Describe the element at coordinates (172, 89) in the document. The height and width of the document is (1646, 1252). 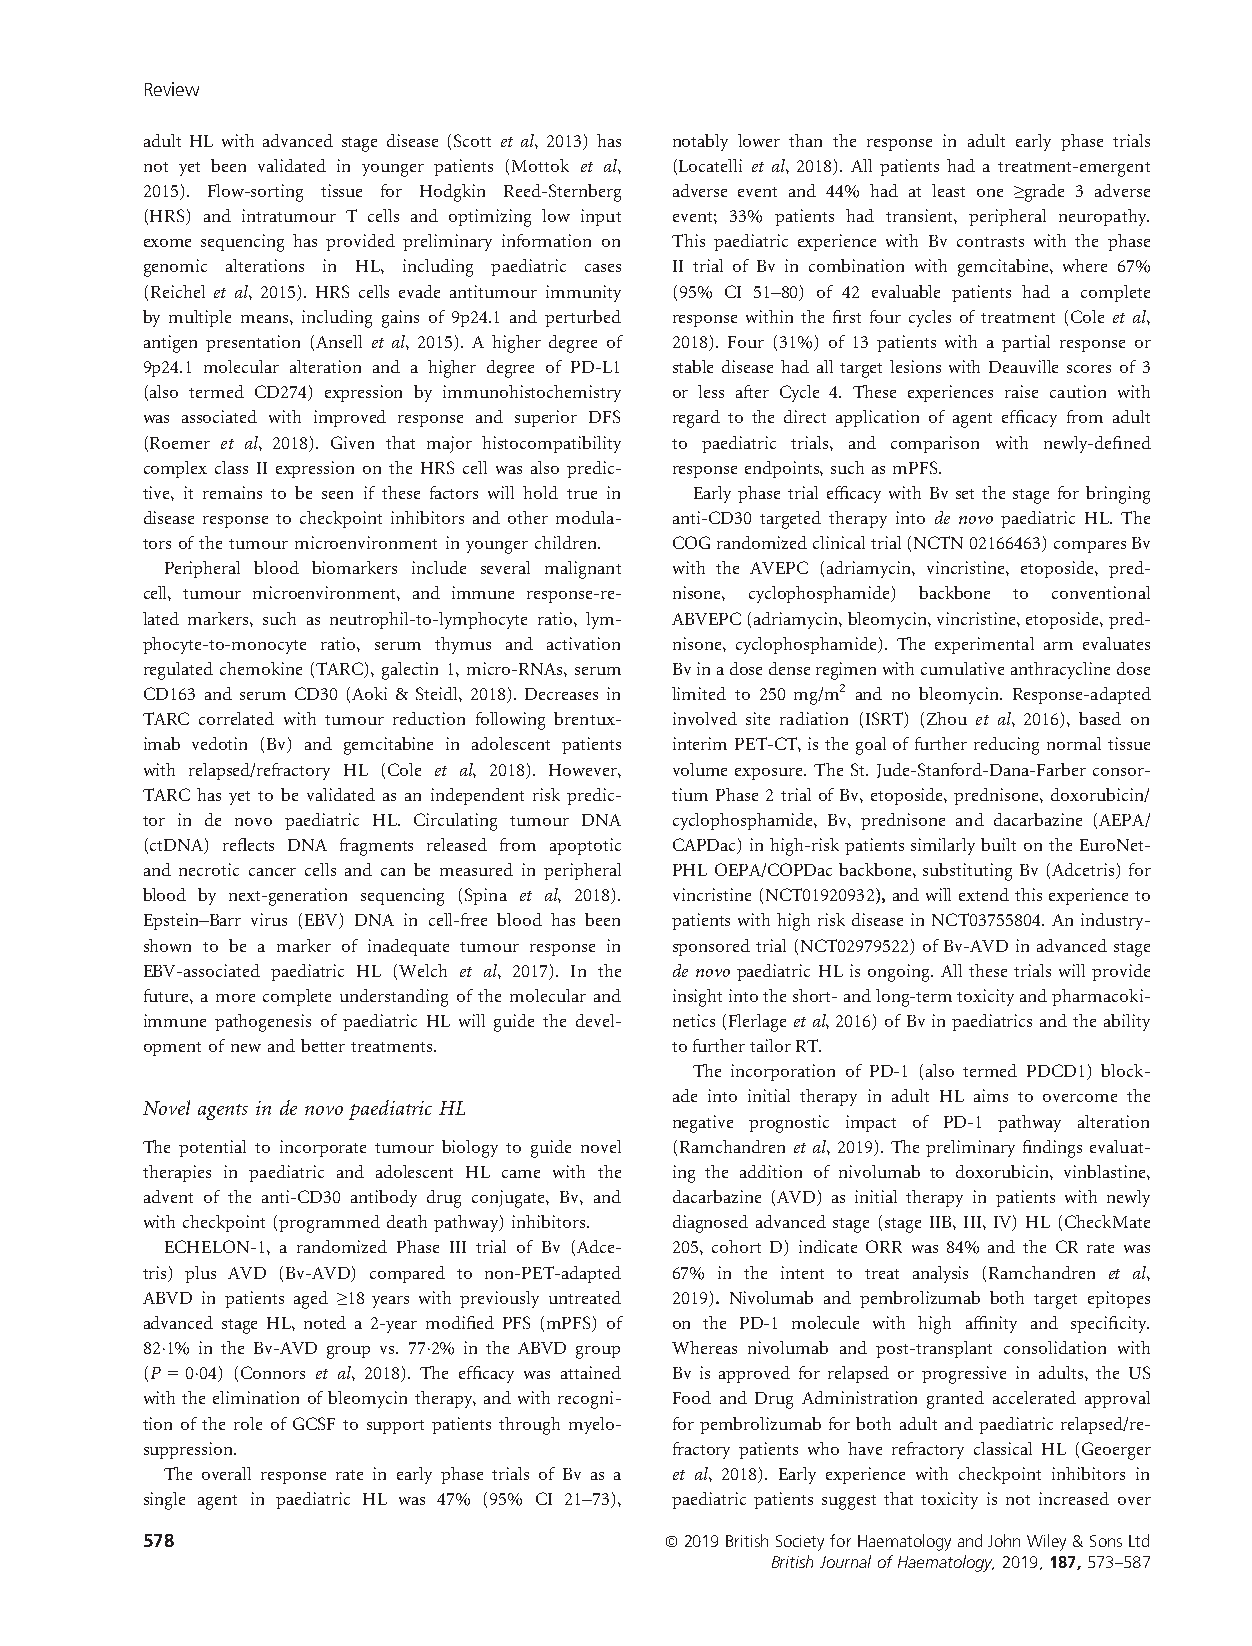
I see `Review` at that location.
